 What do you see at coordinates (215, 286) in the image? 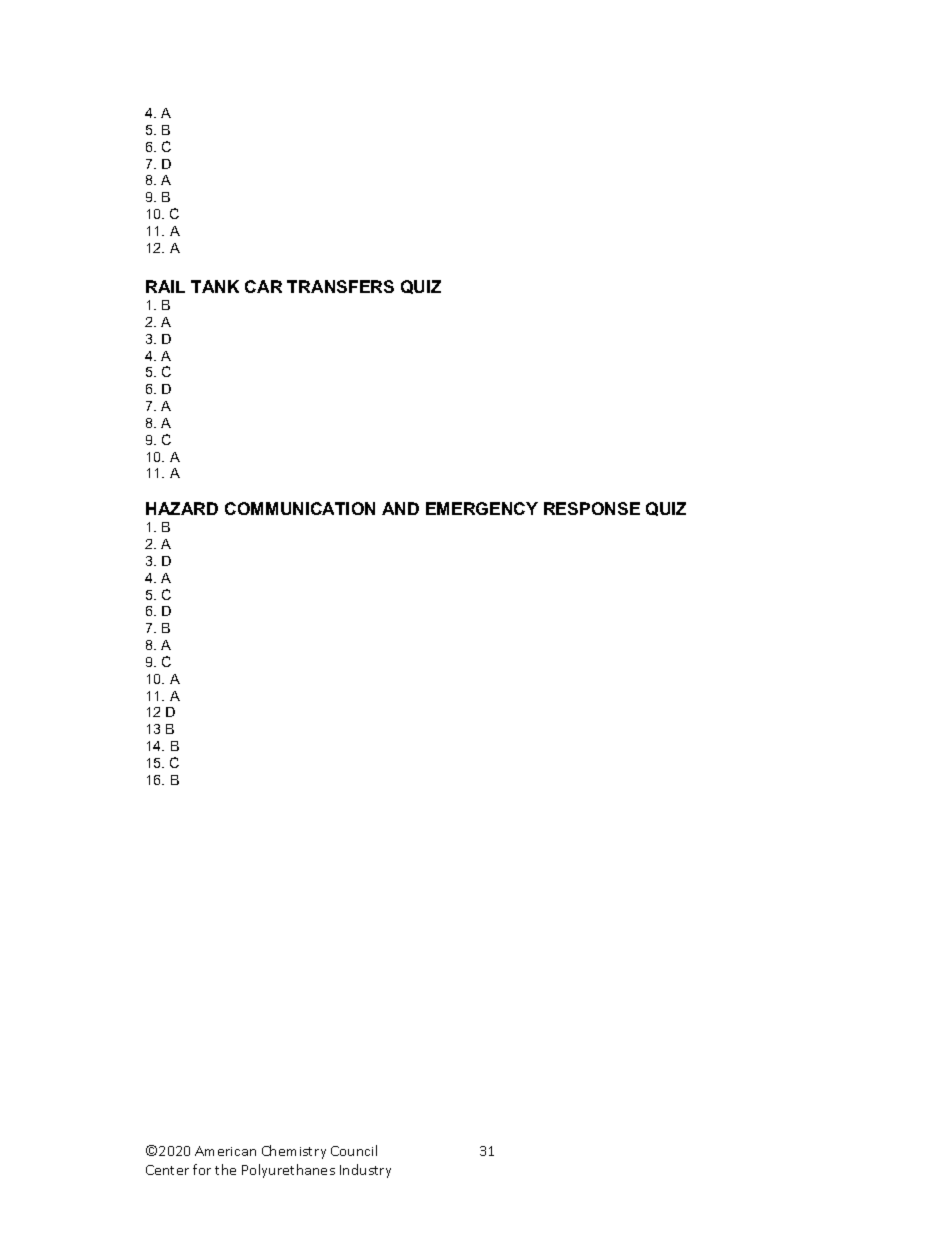
I see `TANK` at bounding box center [215, 286].
